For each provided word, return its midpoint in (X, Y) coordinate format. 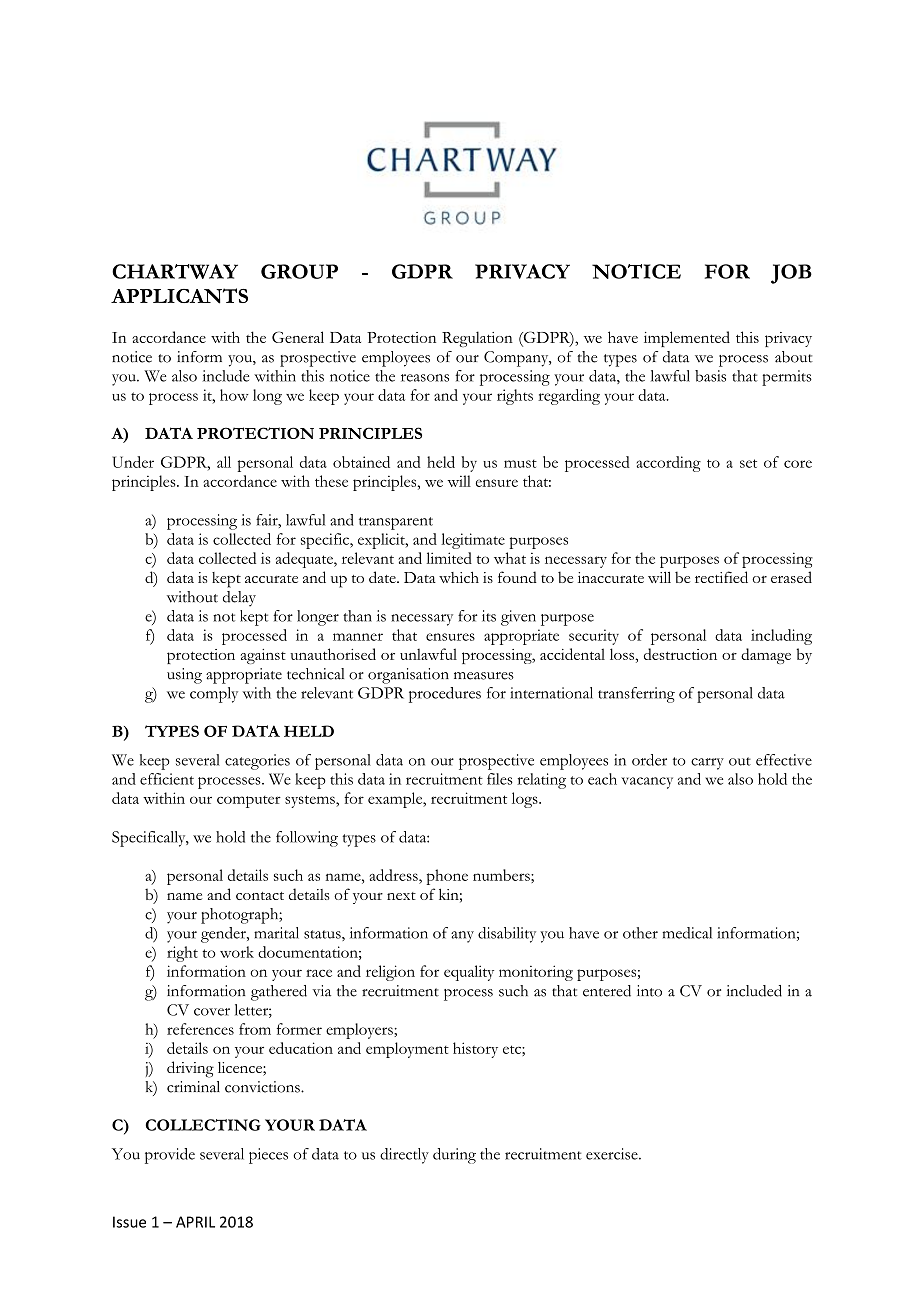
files (500, 779)
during (454, 1156)
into (649, 991)
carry (707, 764)
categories (257, 762)
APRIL (195, 1222)
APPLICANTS (179, 296)
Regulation (477, 339)
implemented (687, 339)
